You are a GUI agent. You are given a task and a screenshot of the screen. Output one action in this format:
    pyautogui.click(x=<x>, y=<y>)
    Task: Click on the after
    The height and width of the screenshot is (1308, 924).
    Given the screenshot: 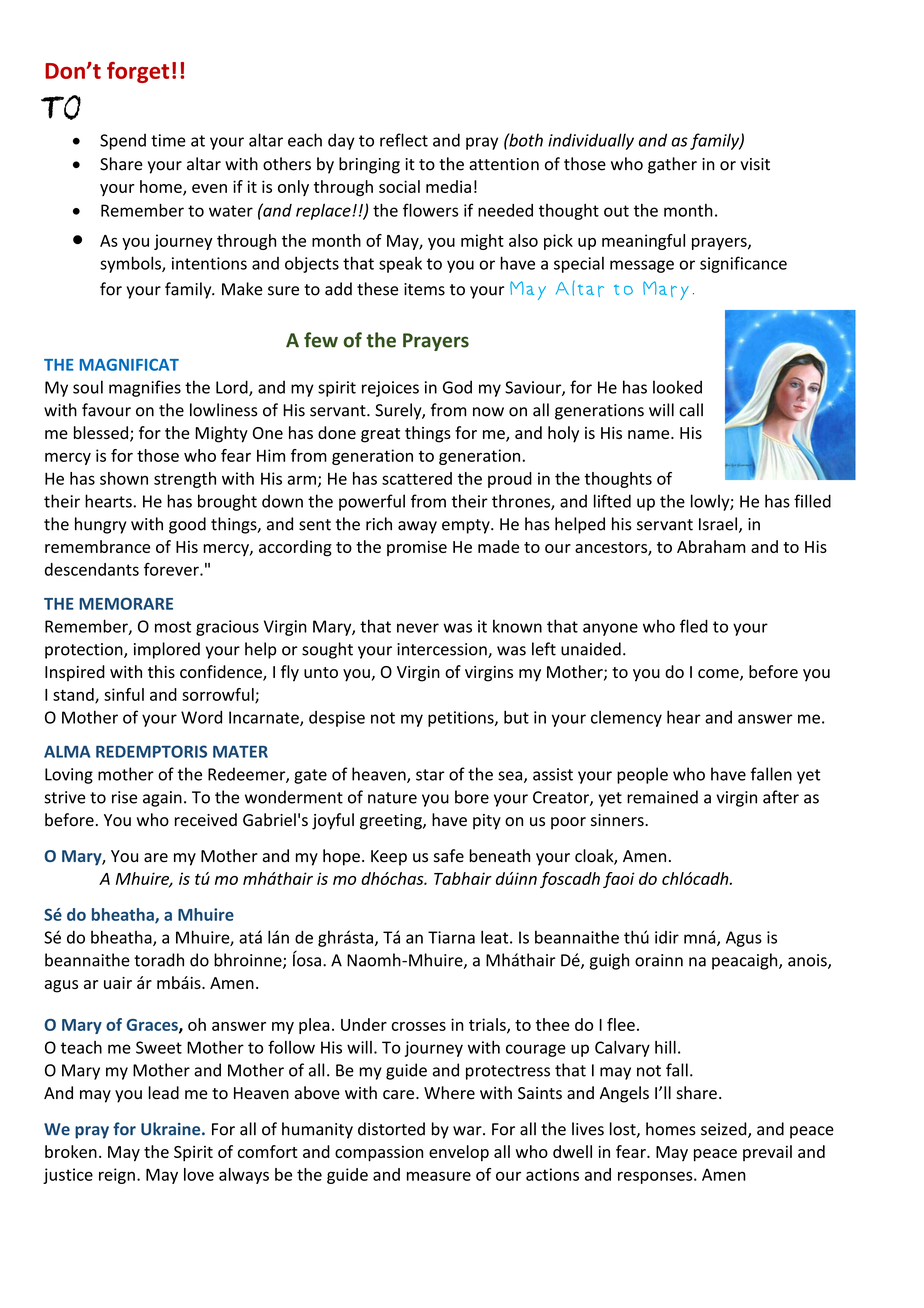 What is the action you would take?
    pyautogui.click(x=781, y=797)
